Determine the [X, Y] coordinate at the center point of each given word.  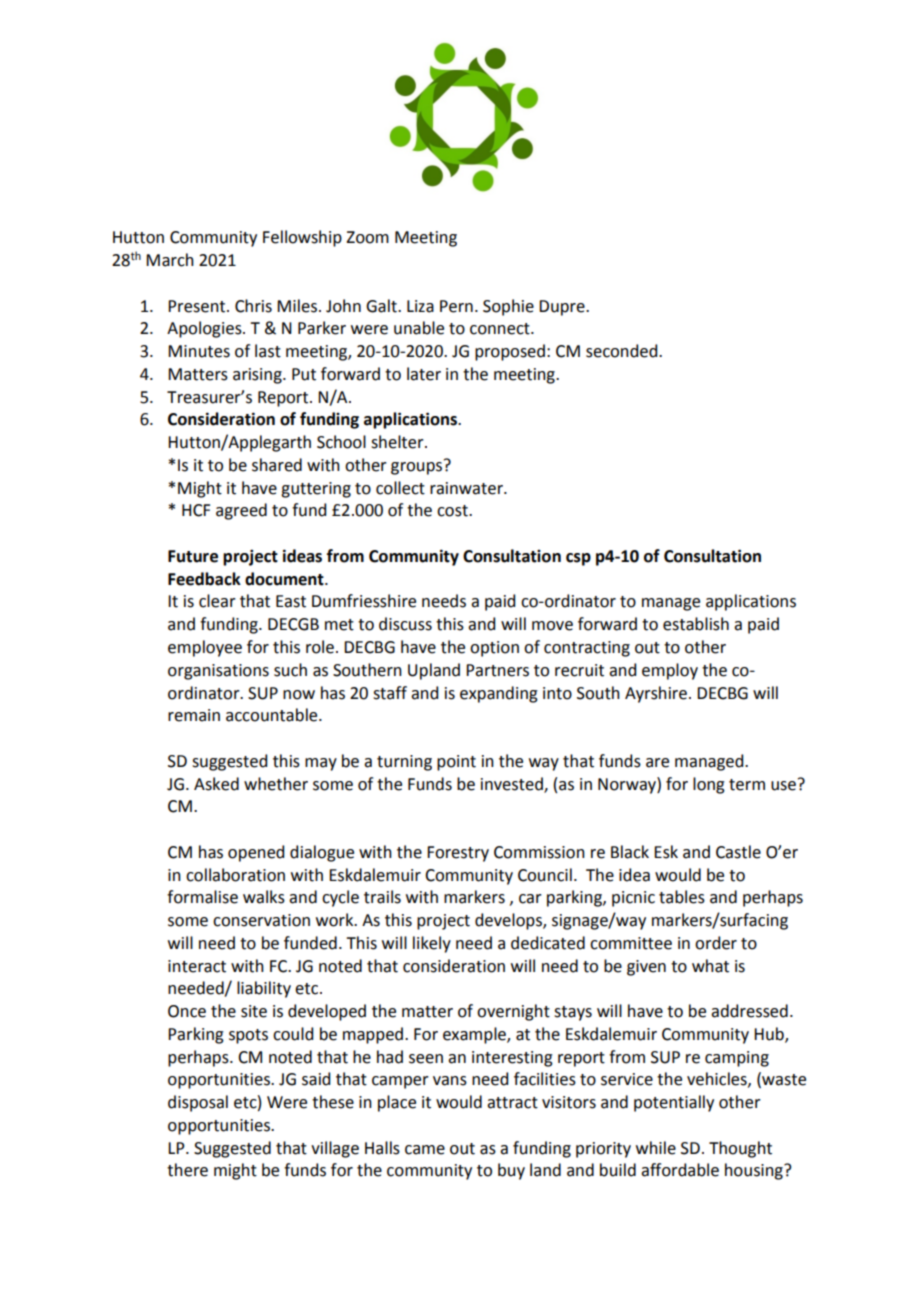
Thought [740, 1149]
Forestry [458, 854]
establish [696, 624]
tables [682, 897]
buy [511, 1171]
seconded [623, 351]
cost [453, 511]
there [187, 1170]
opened [256, 853]
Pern [456, 306]
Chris [253, 306]
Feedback [204, 579]
